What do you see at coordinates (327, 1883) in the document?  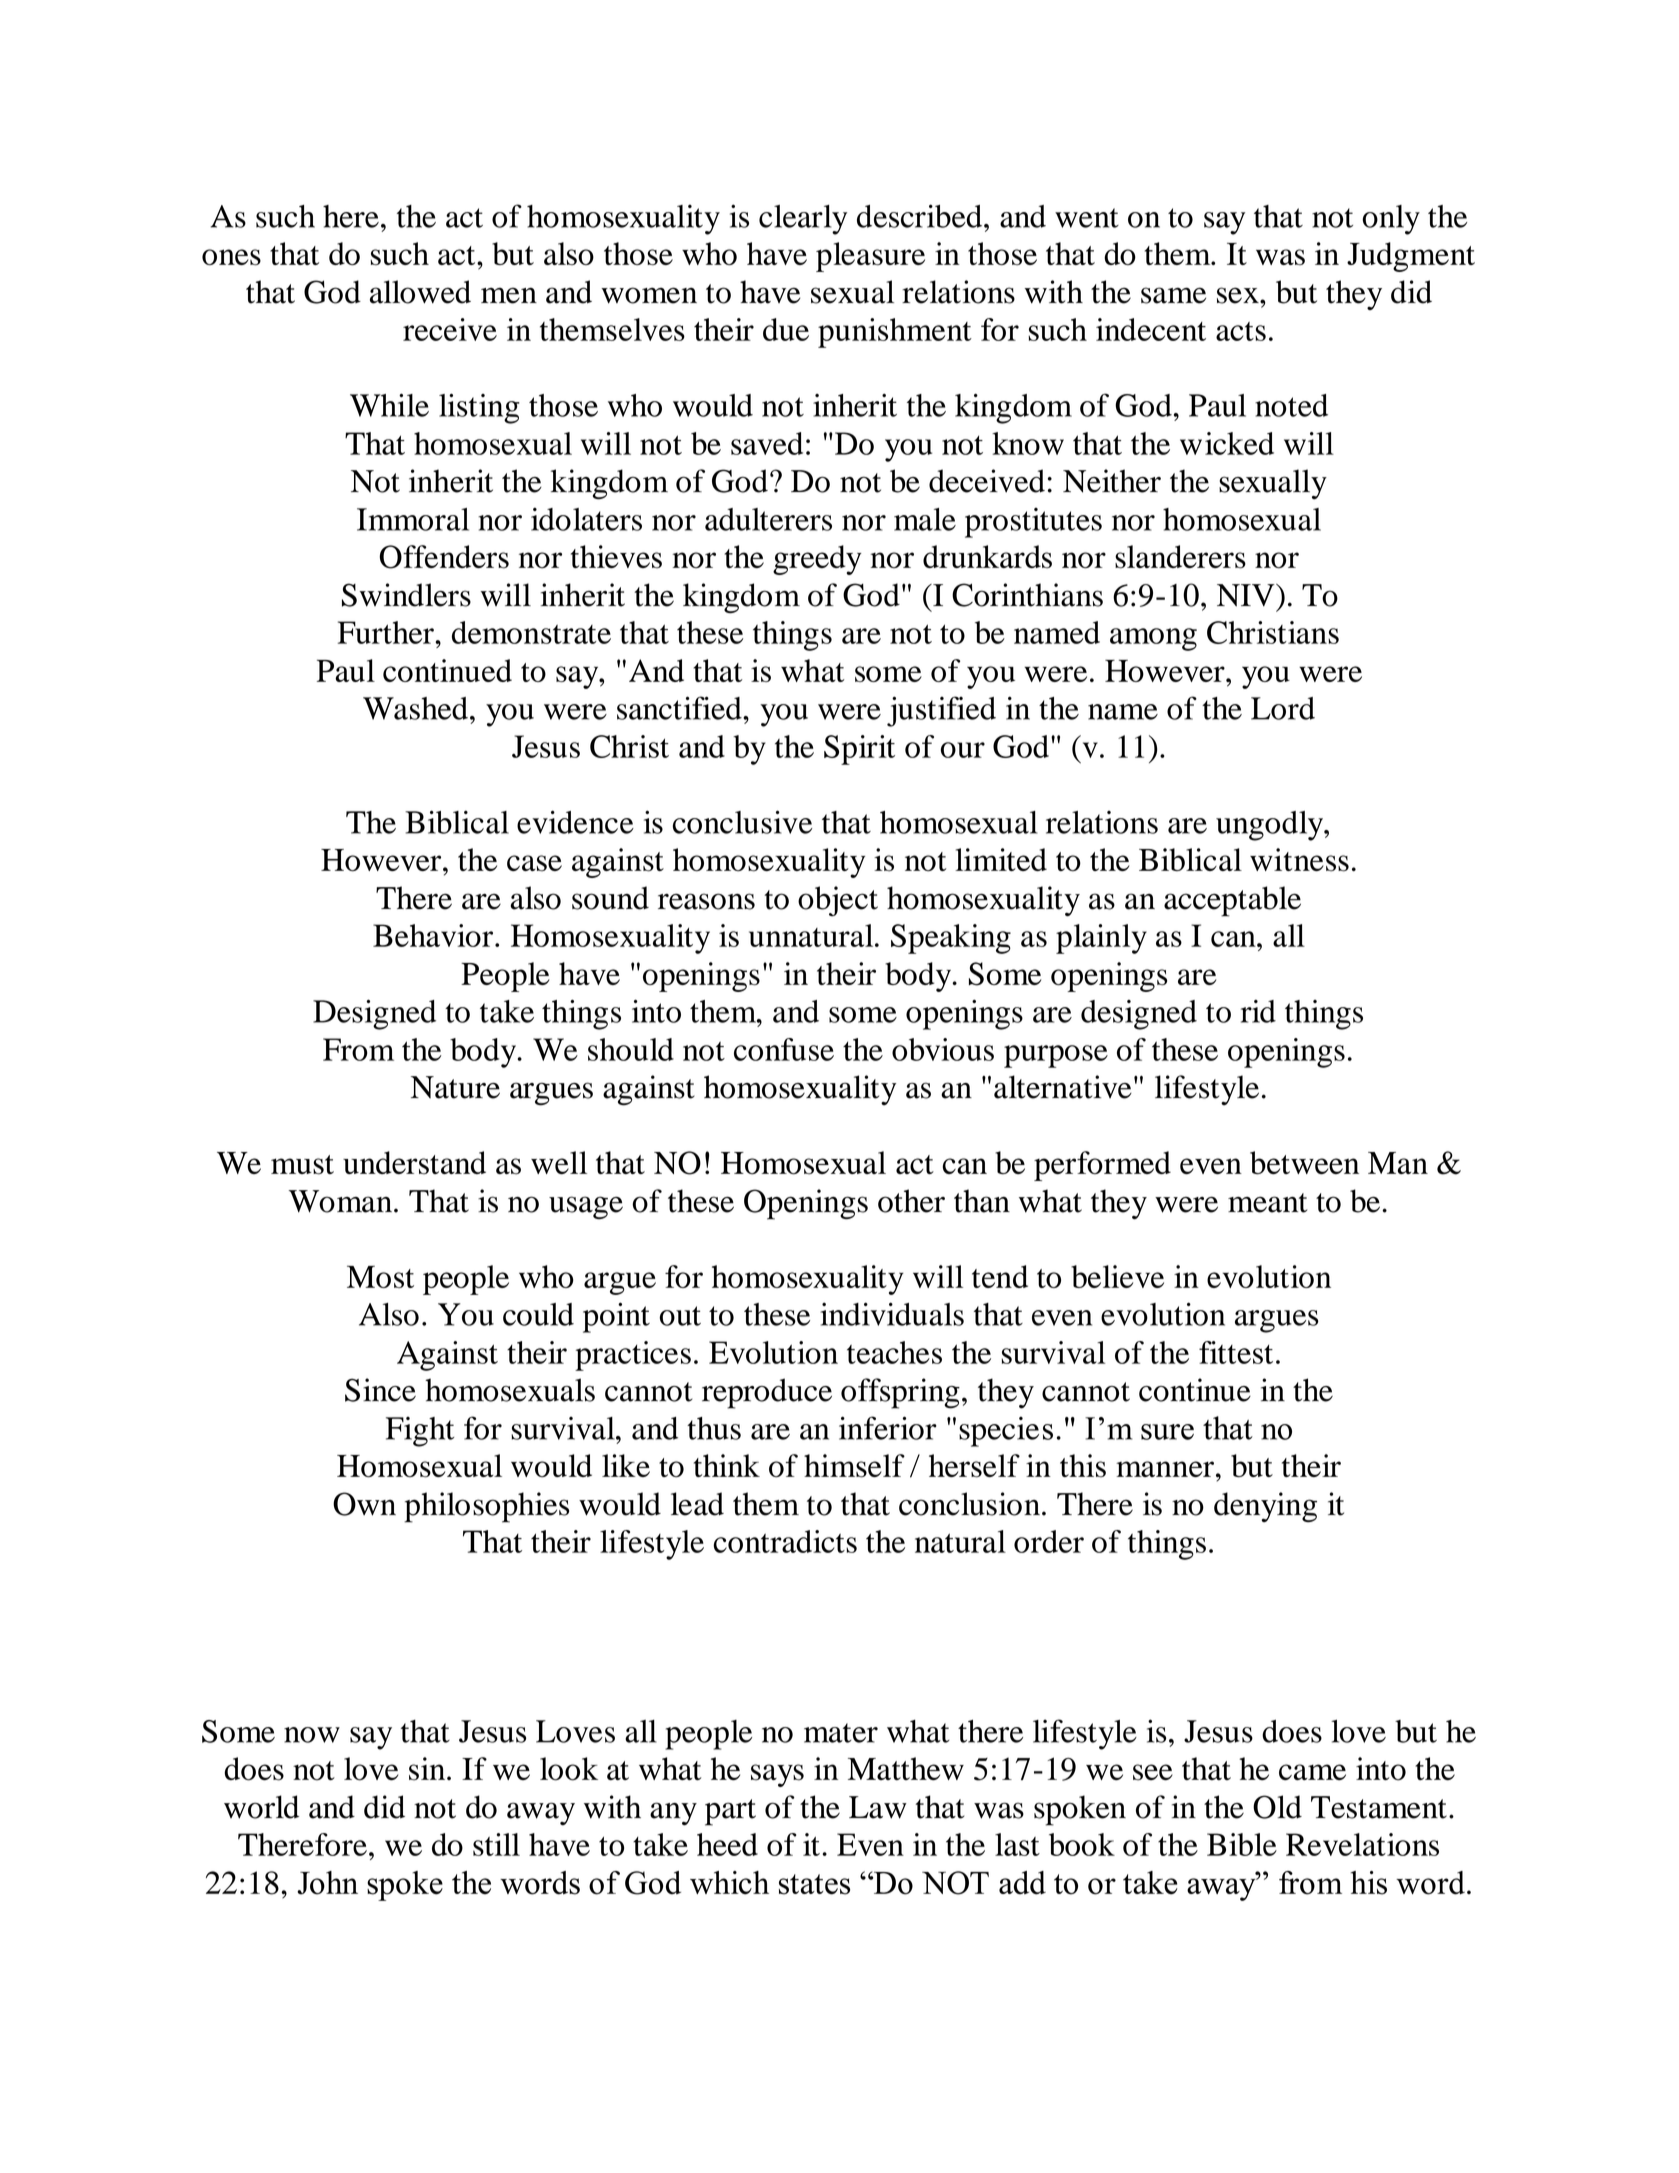 I see `John` at bounding box center [327, 1883].
